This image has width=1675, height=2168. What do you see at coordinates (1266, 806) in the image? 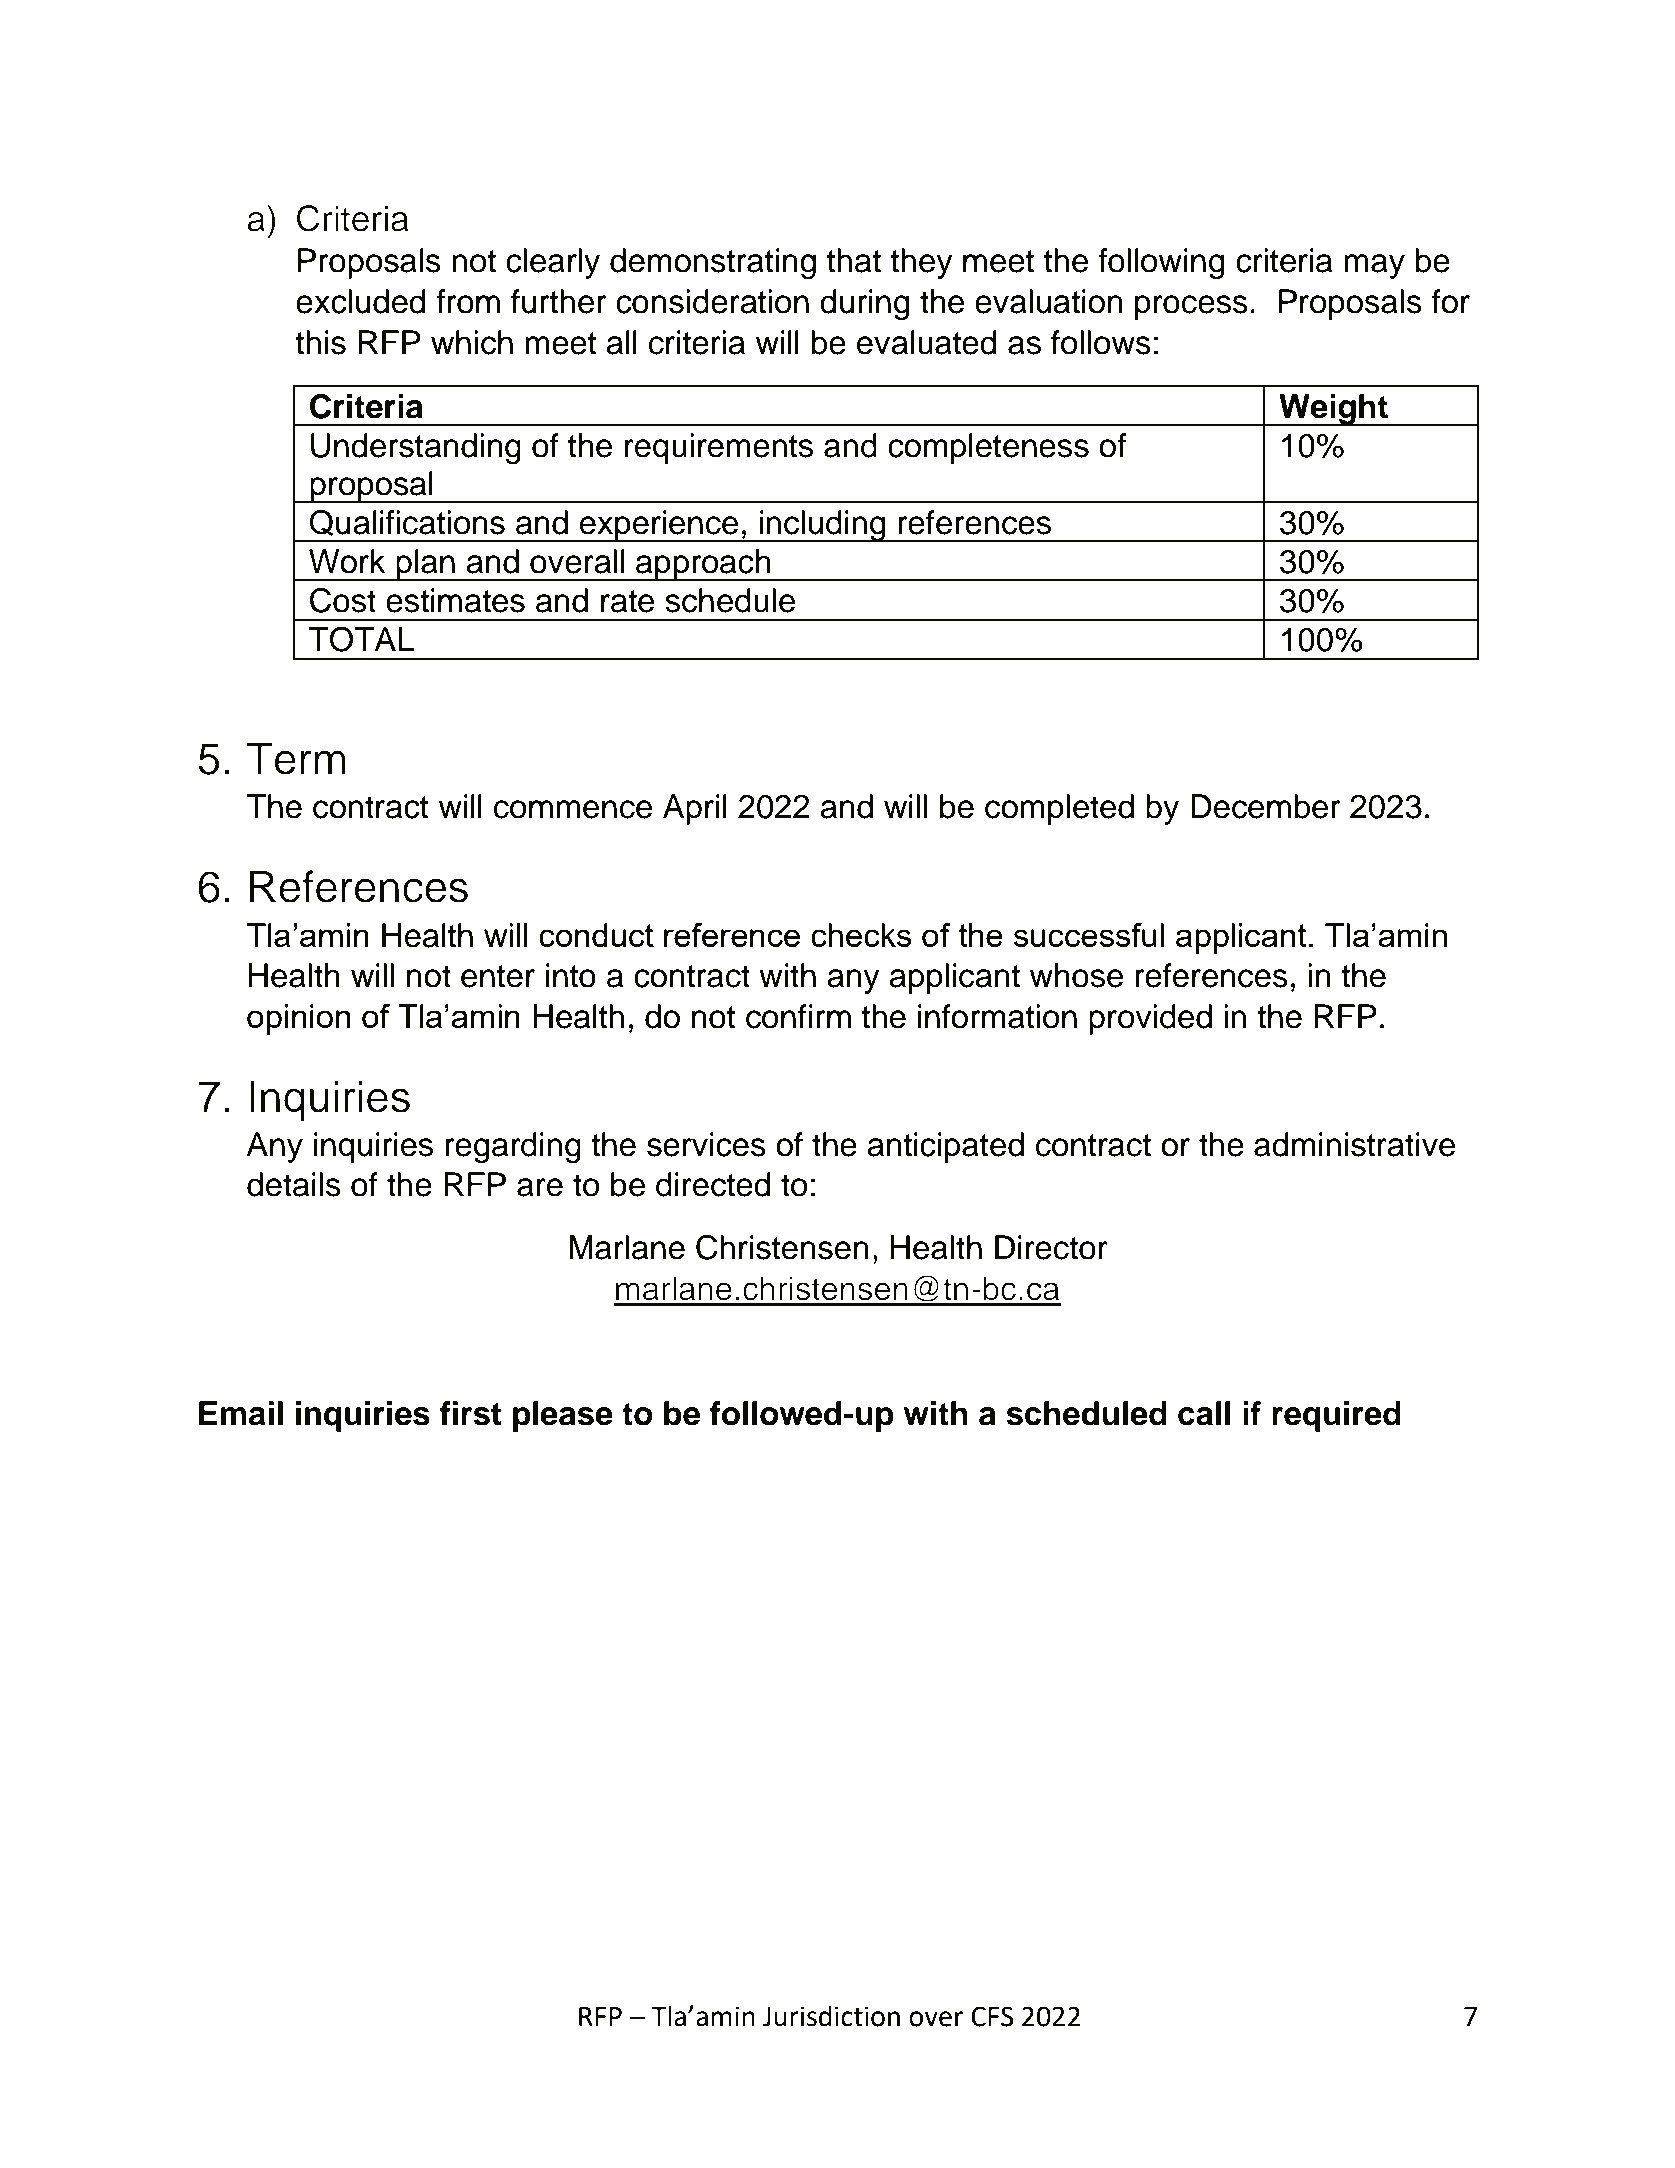
I see `December` at bounding box center [1266, 806].
